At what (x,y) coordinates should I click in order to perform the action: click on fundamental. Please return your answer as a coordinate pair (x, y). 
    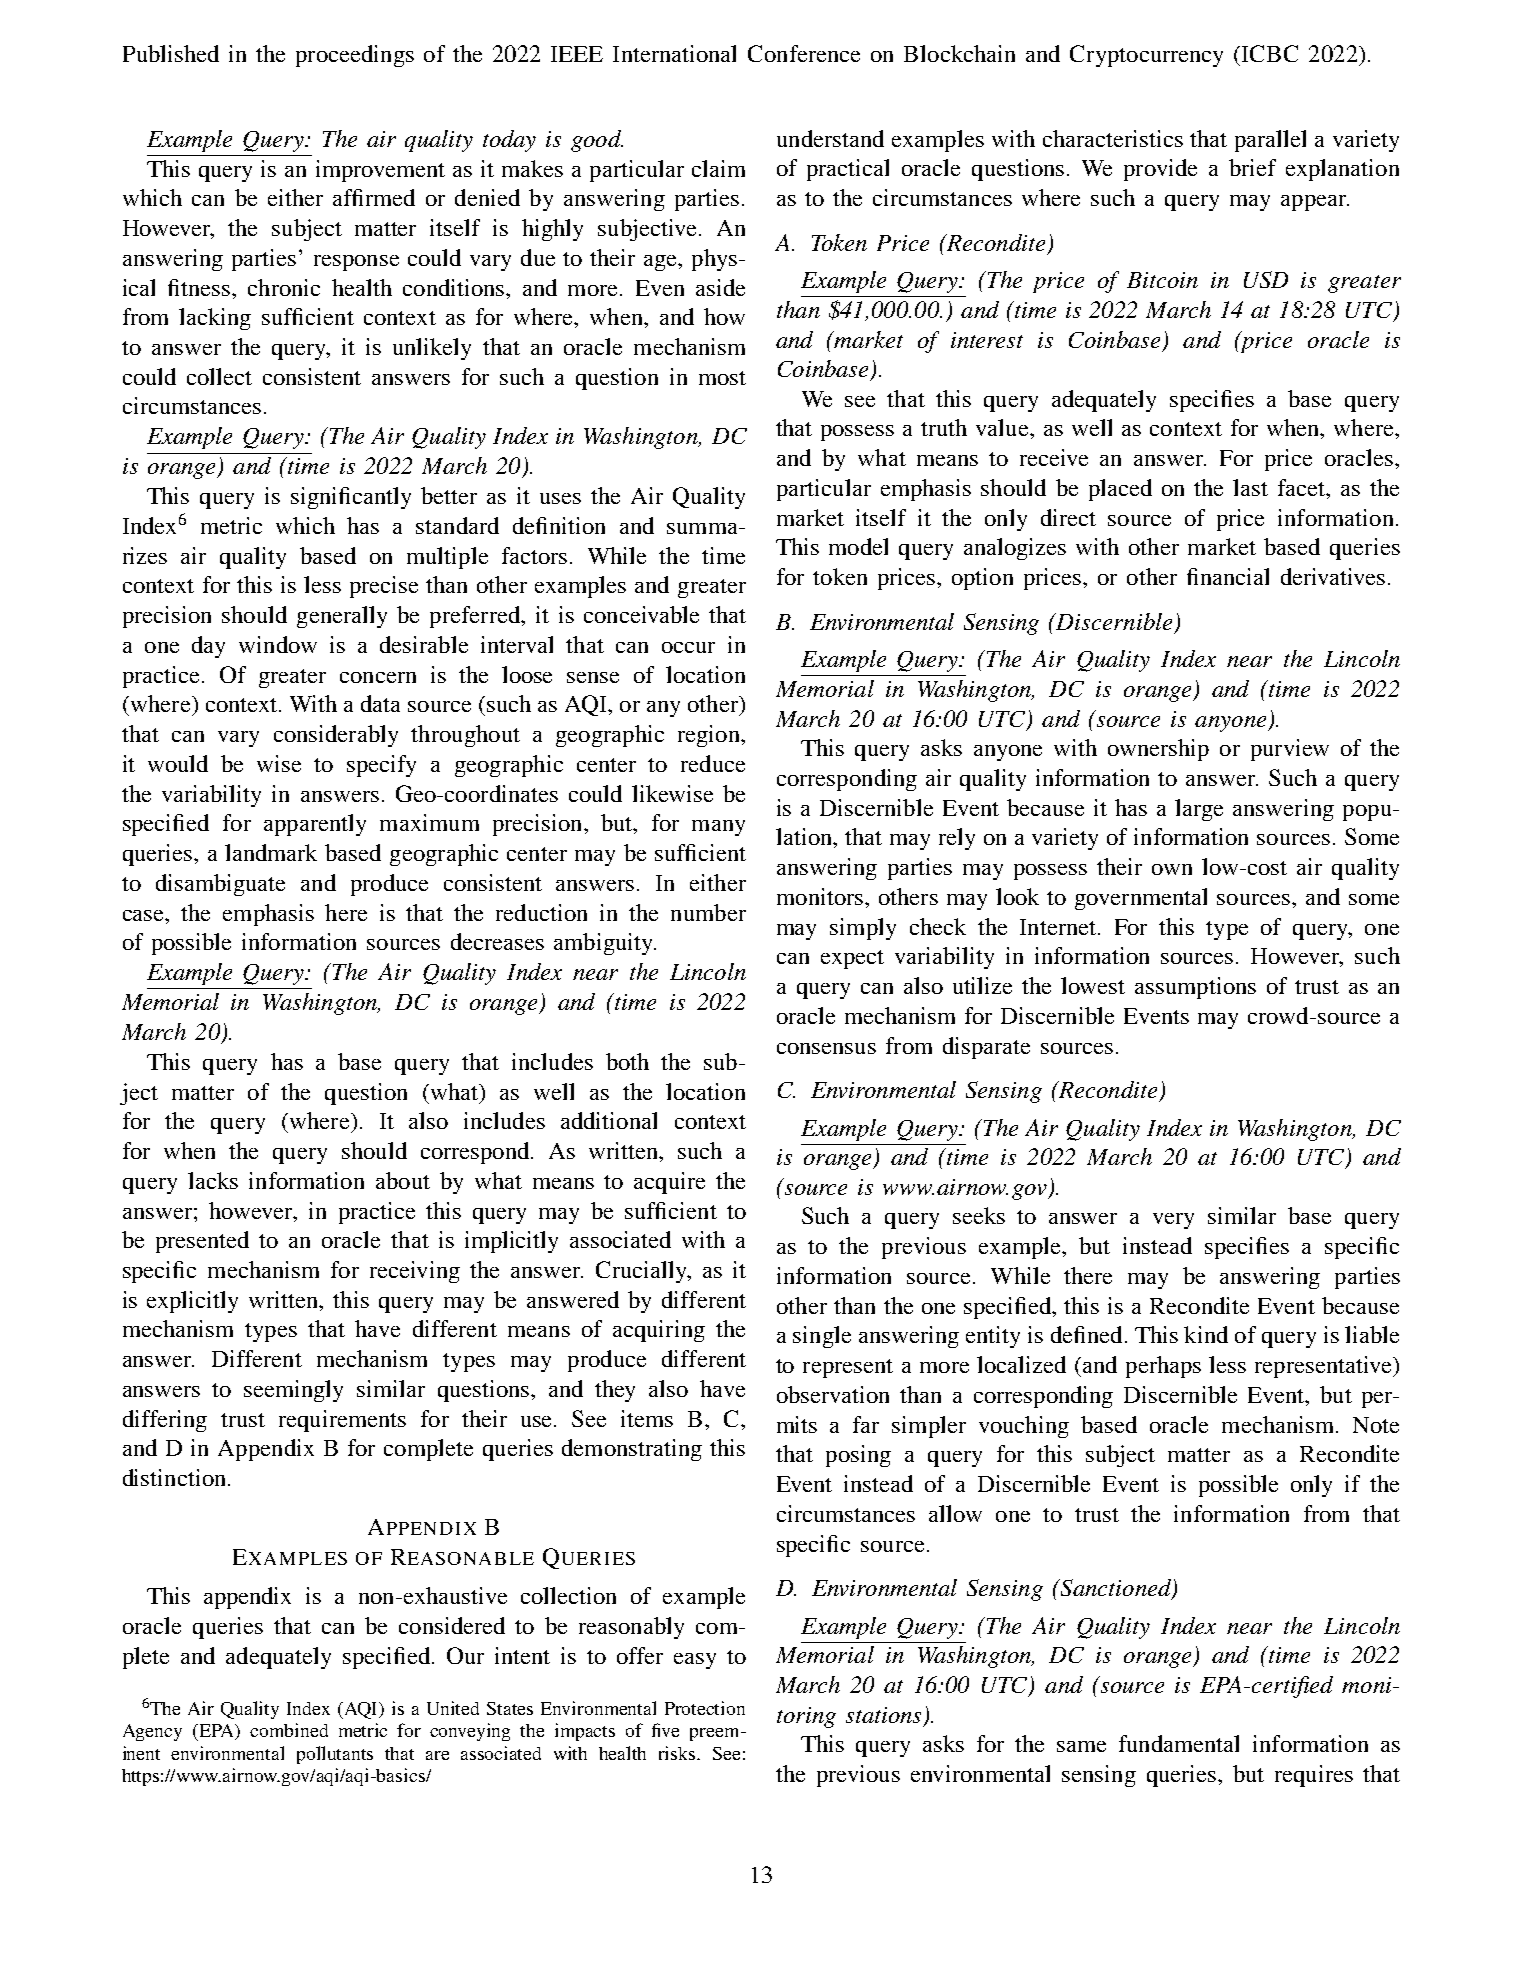
    Looking at the image, I should click on (1179, 1743).
